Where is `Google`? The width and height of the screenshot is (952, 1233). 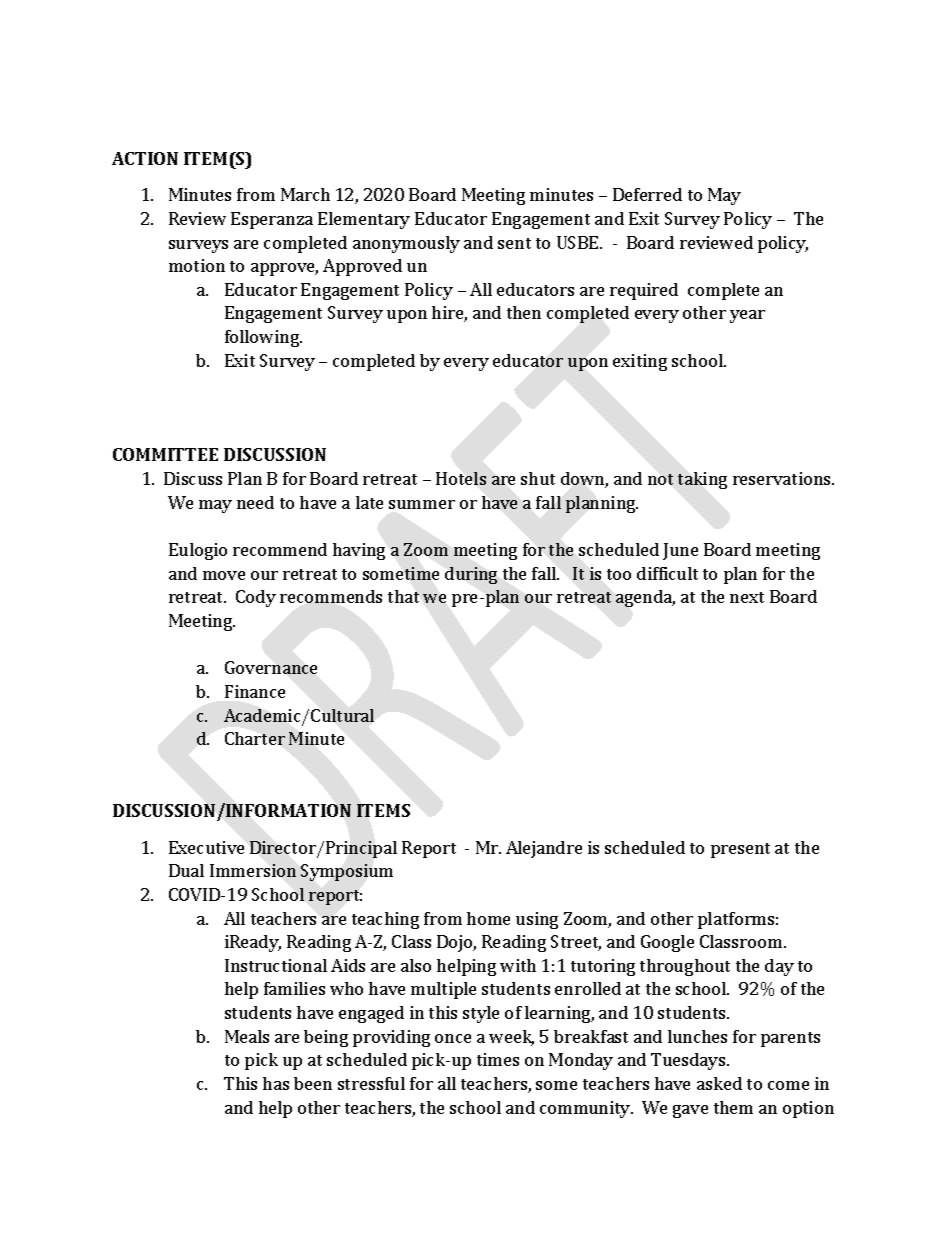 Google is located at coordinates (667, 943).
